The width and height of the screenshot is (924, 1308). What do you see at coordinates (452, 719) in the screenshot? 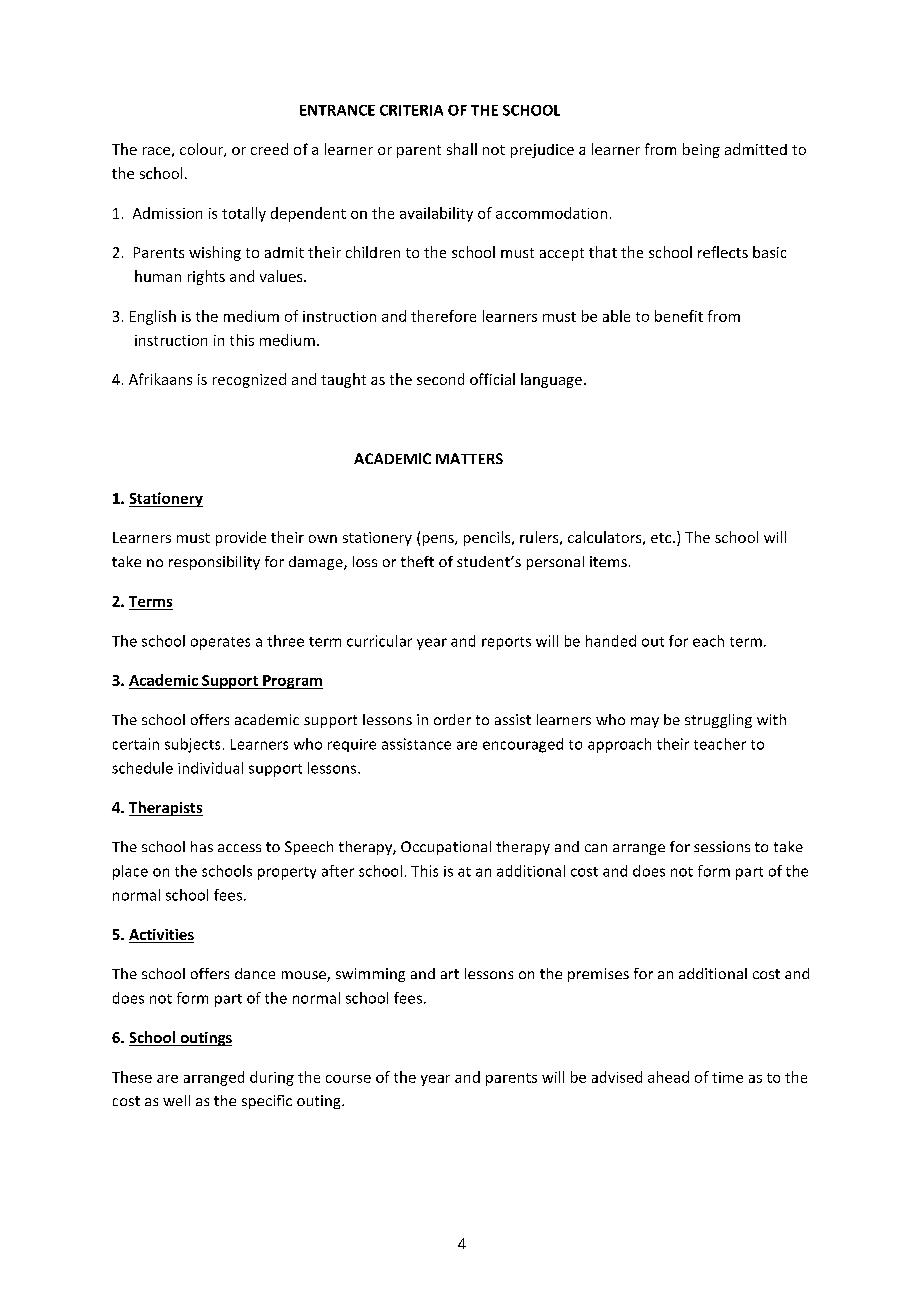
I see `order` at bounding box center [452, 719].
